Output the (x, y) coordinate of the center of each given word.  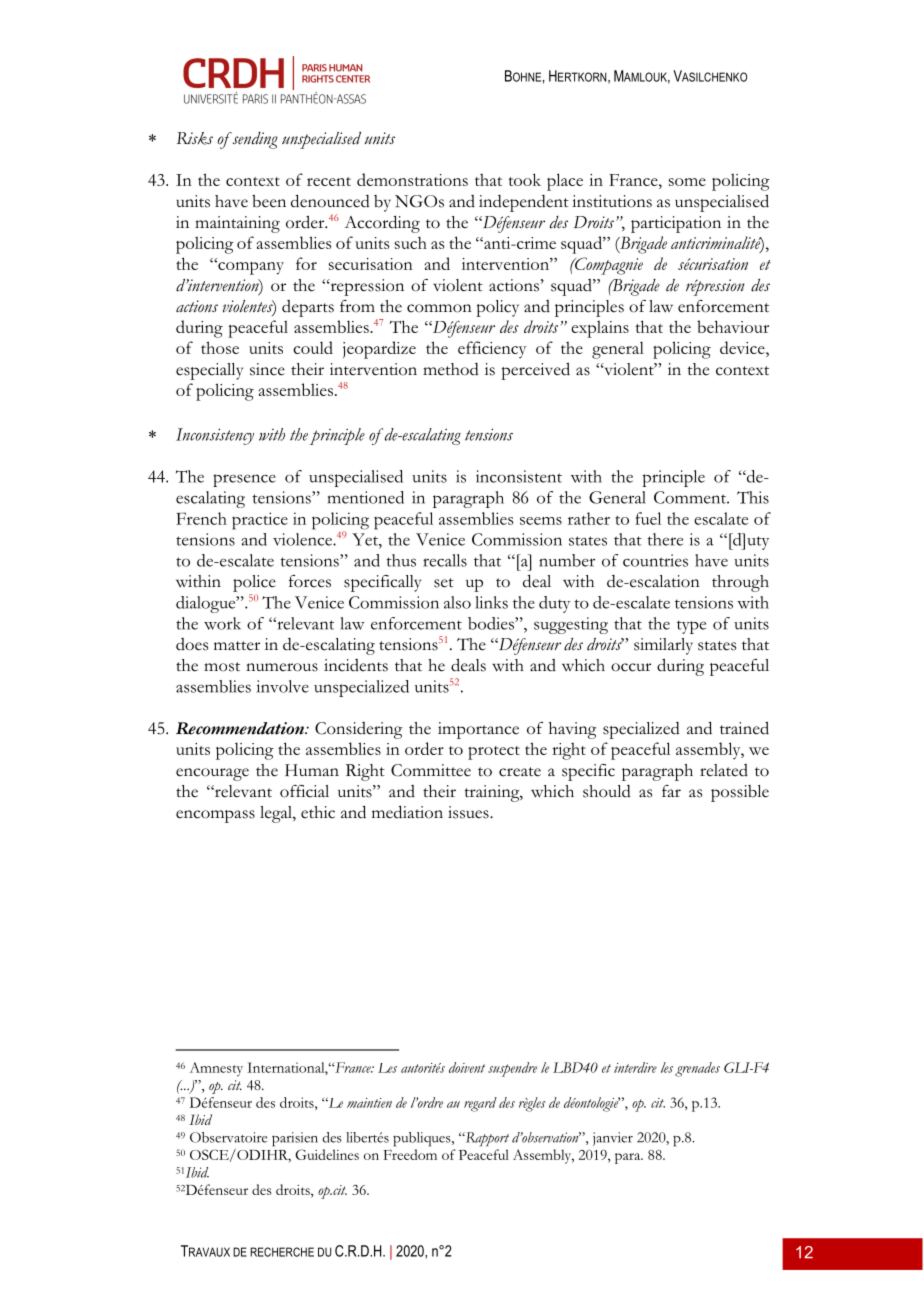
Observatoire (228, 1137)
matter (237, 646)
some (687, 182)
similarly (663, 646)
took (524, 179)
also (457, 602)
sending (254, 140)
